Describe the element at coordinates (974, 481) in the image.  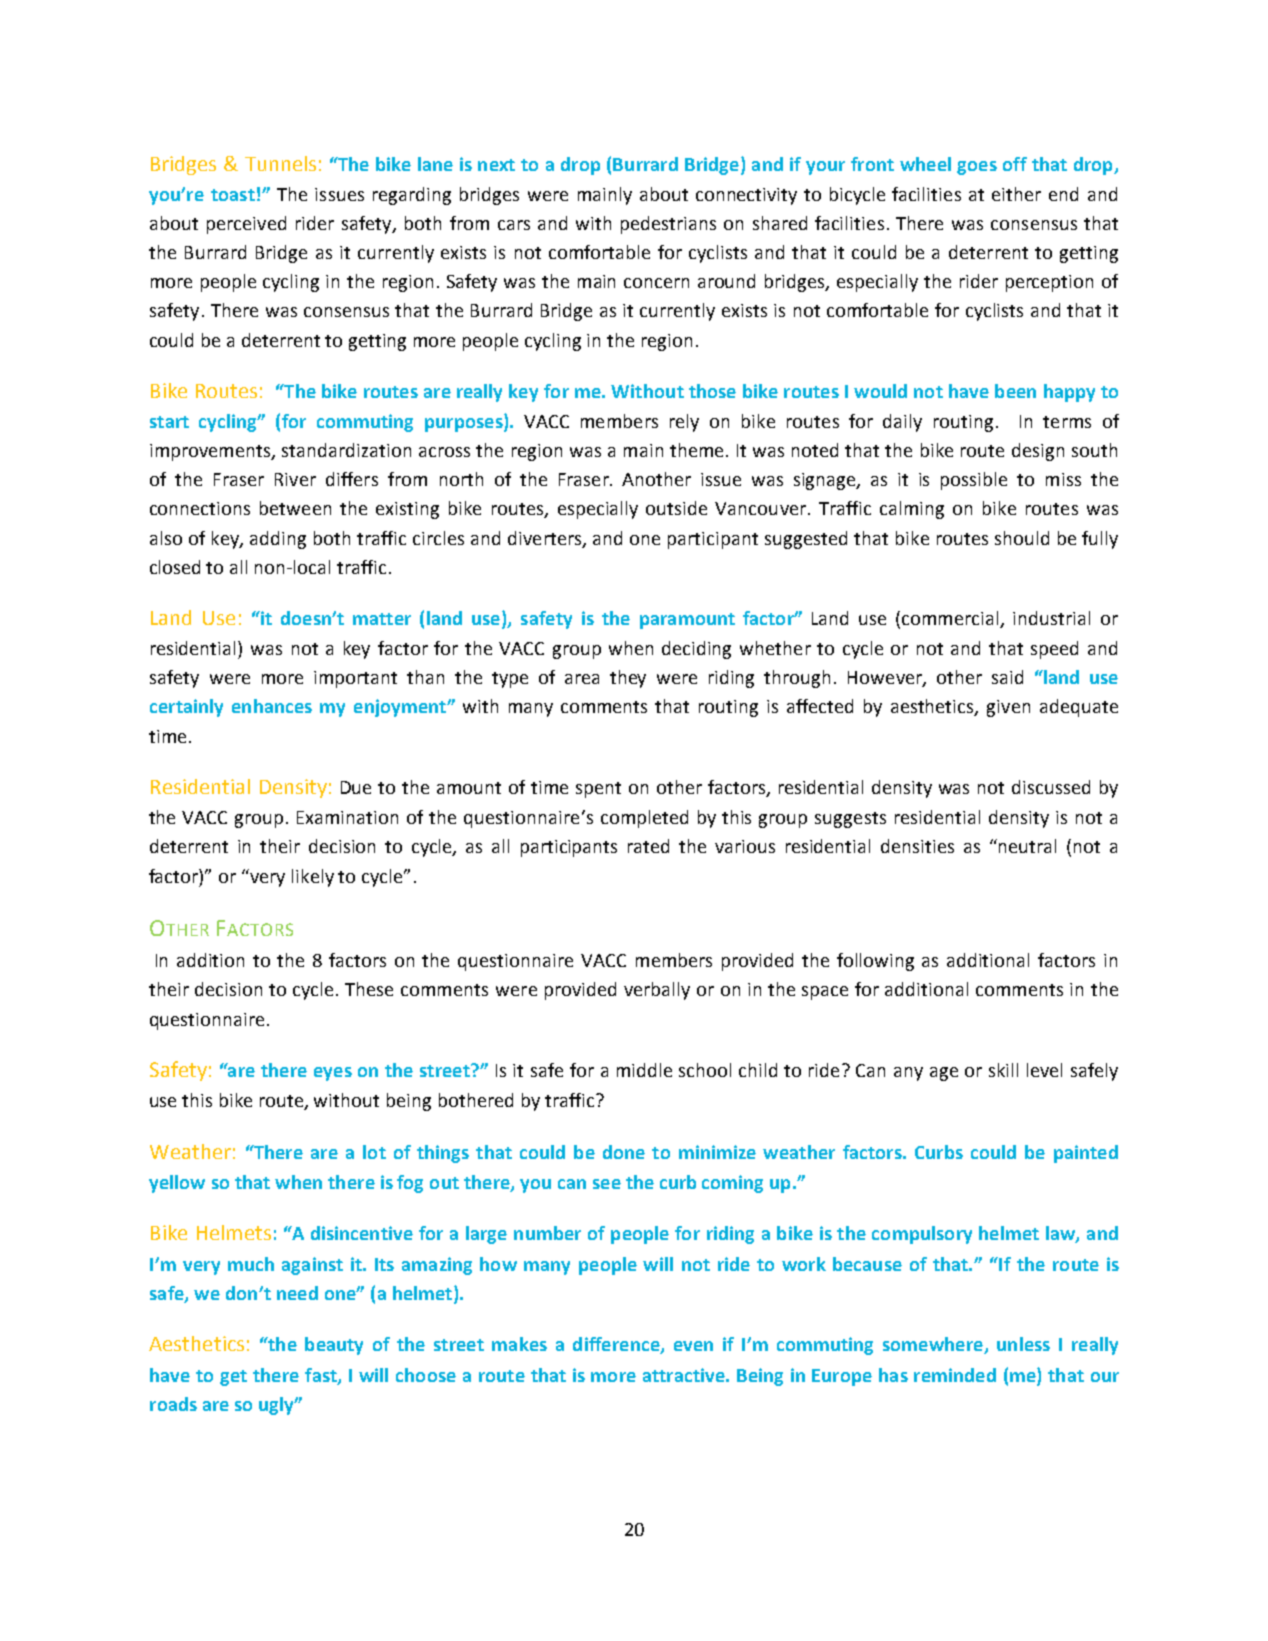
I see `possible` at that location.
